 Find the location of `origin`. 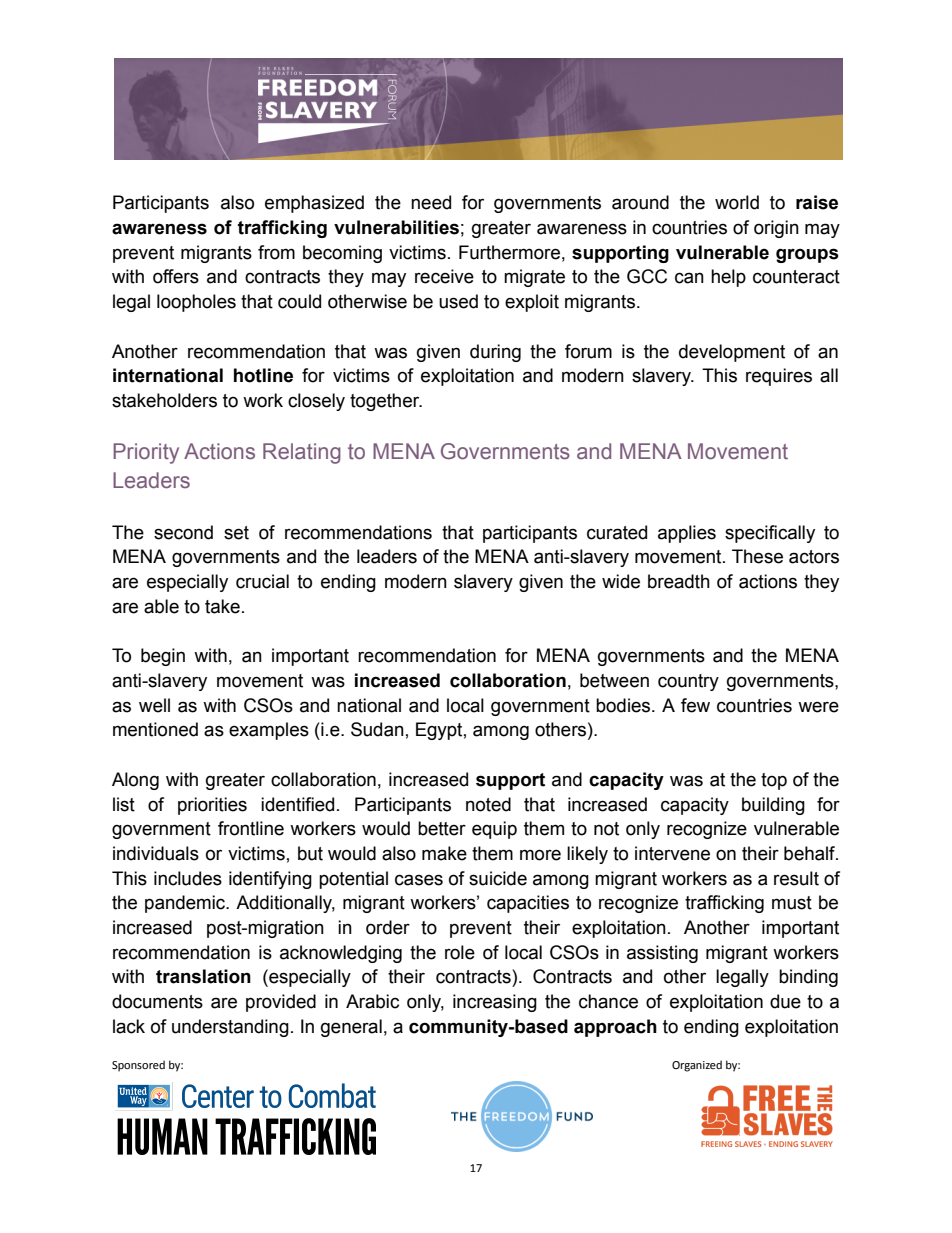

origin is located at coordinates (776, 229).
